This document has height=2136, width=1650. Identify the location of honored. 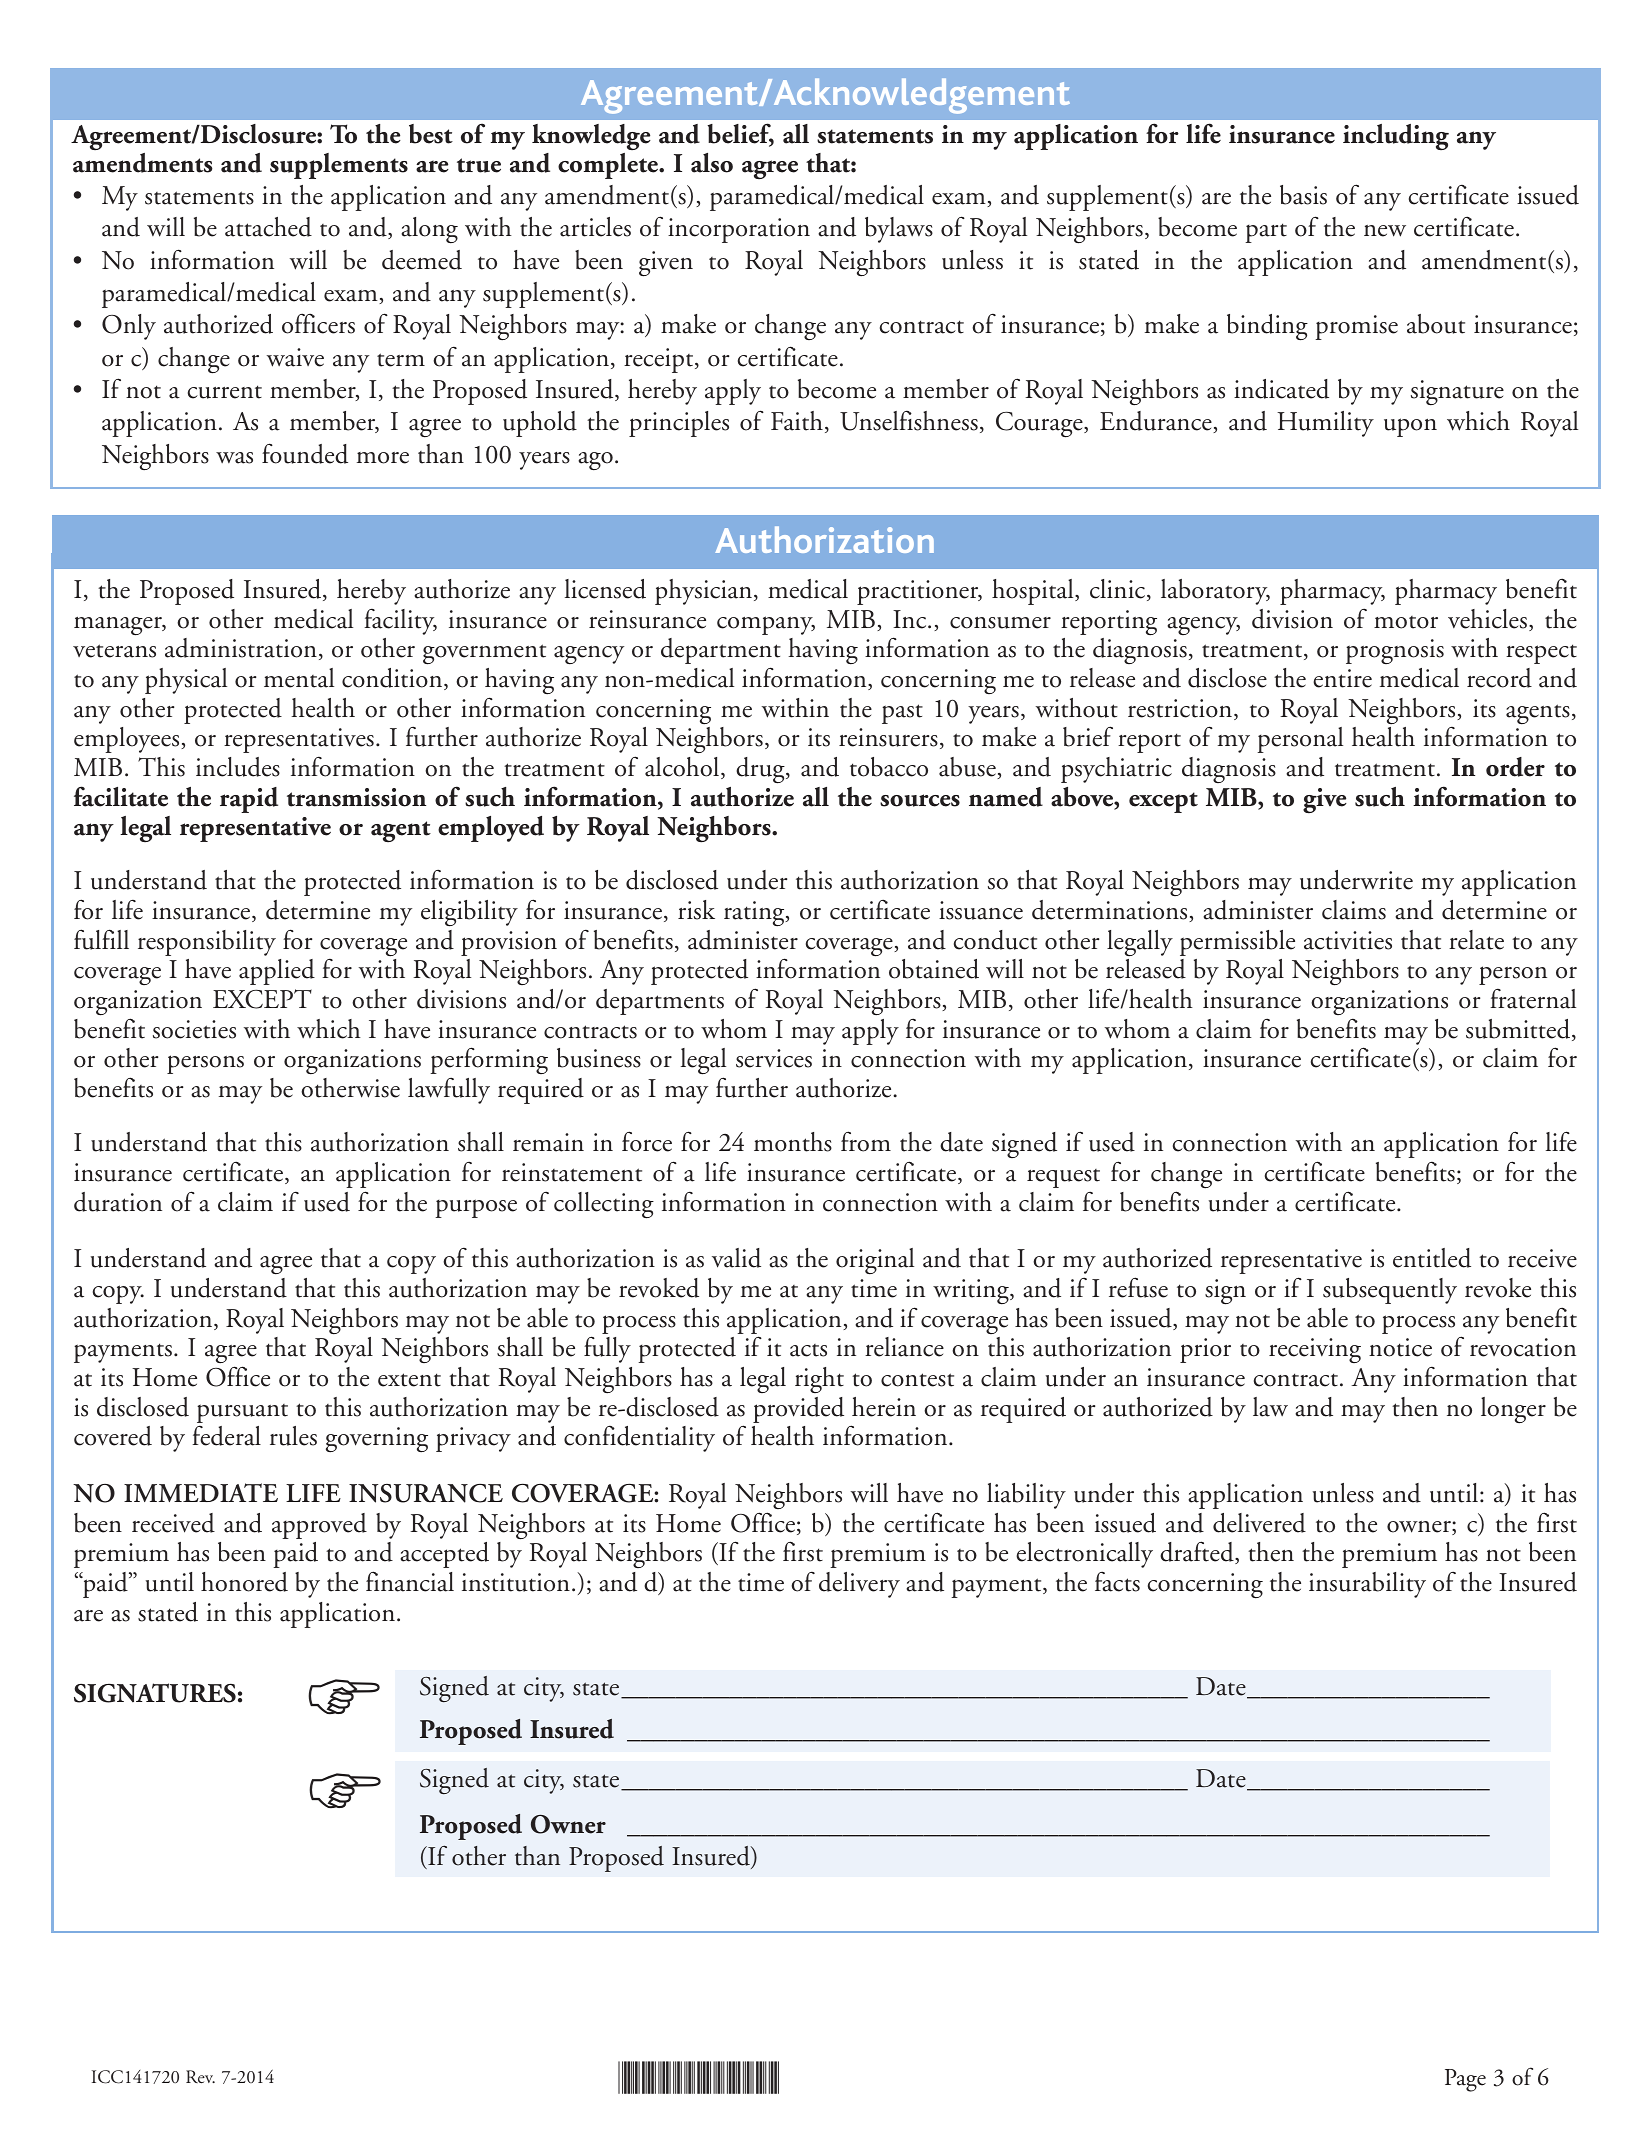
(244, 1582).
